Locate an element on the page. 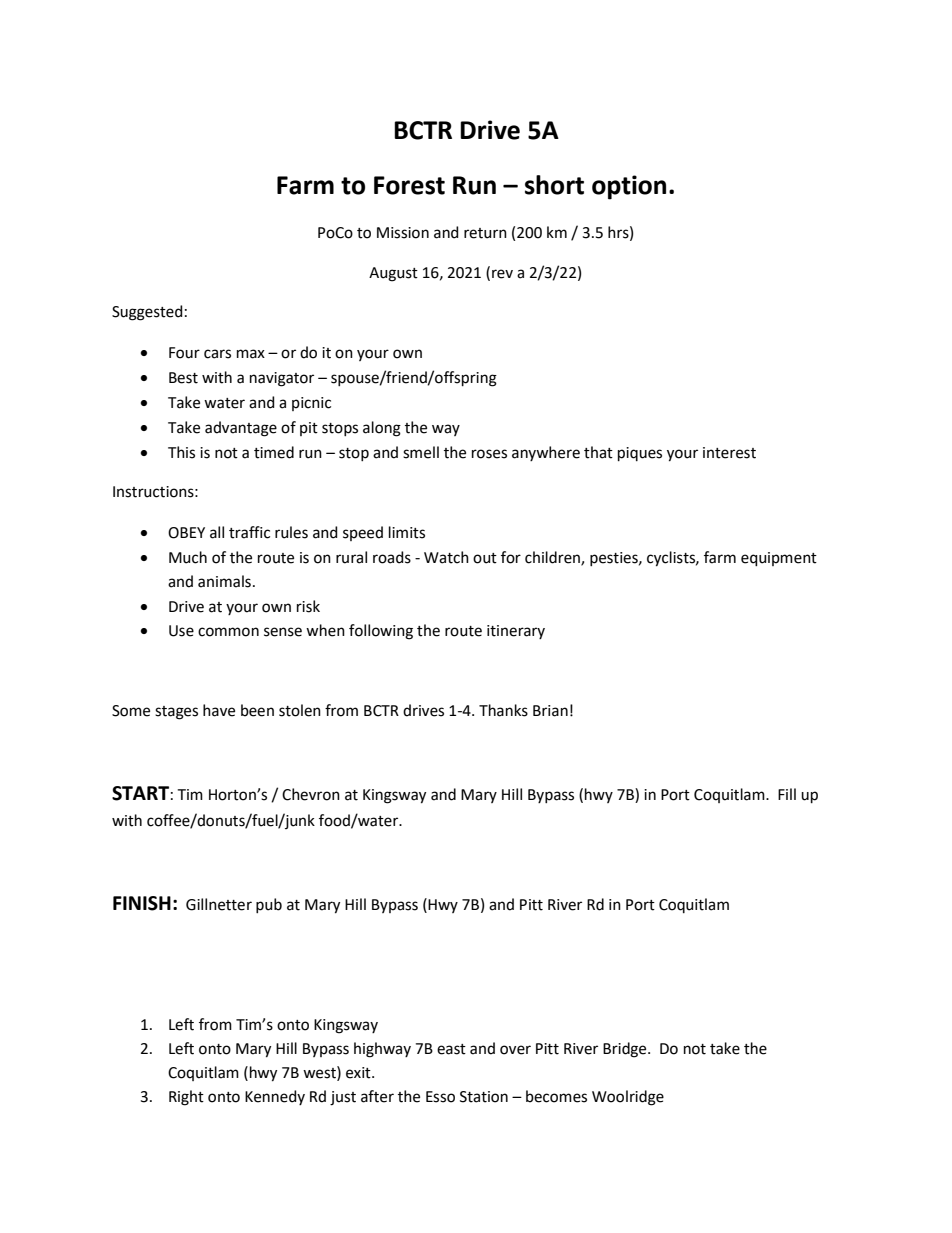  itinerary is located at coordinates (516, 632).
